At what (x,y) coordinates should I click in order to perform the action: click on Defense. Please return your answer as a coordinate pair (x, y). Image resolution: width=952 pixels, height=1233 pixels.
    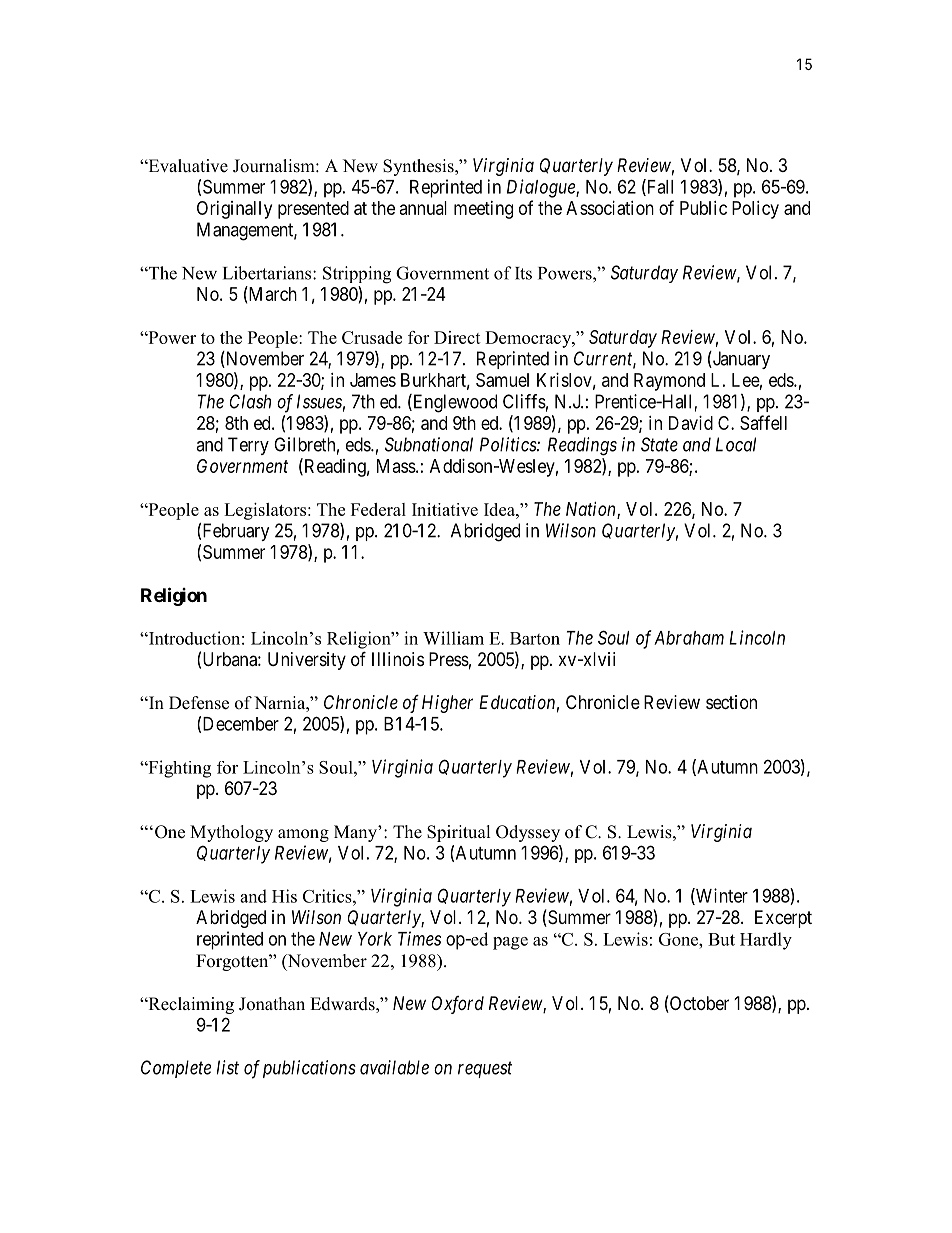
    Looking at the image, I should click on (199, 703).
